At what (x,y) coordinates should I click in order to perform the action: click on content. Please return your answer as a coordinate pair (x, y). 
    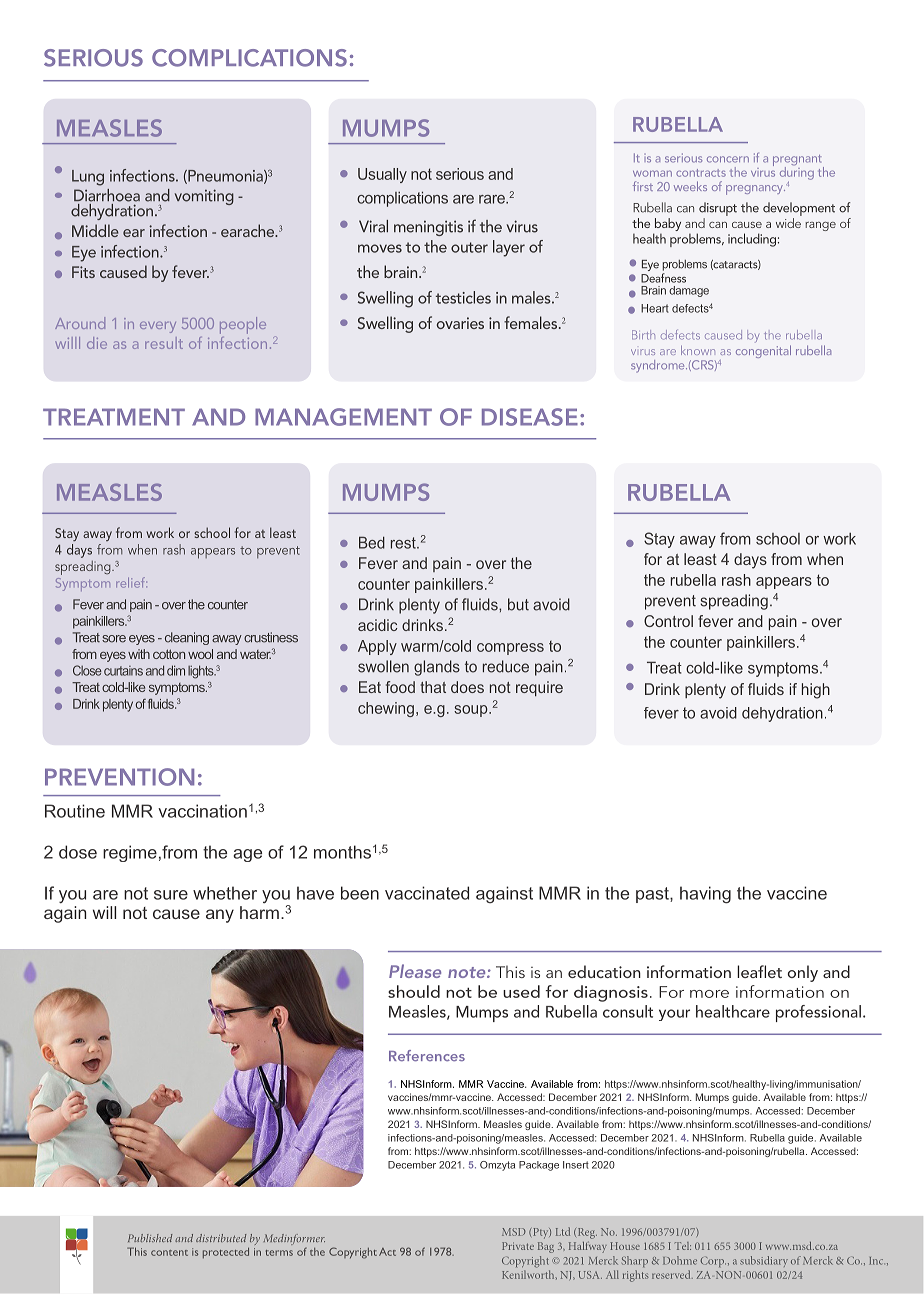
    Looking at the image, I should click on (169, 1253).
